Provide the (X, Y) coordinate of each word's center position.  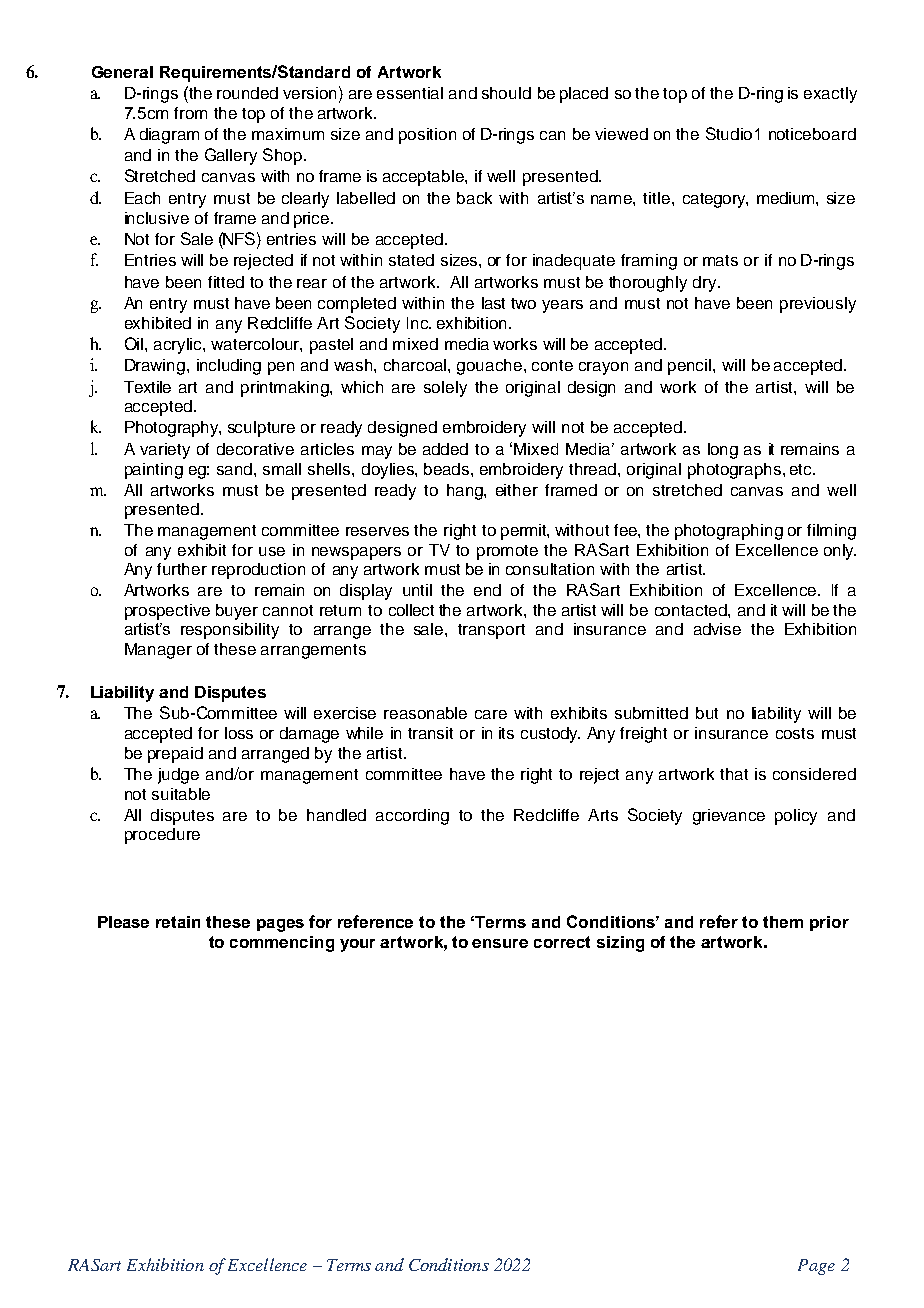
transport (491, 631)
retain (178, 922)
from (190, 113)
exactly (830, 95)
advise (717, 629)
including (229, 367)
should (506, 93)
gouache (491, 367)
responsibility (230, 631)
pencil (691, 367)
